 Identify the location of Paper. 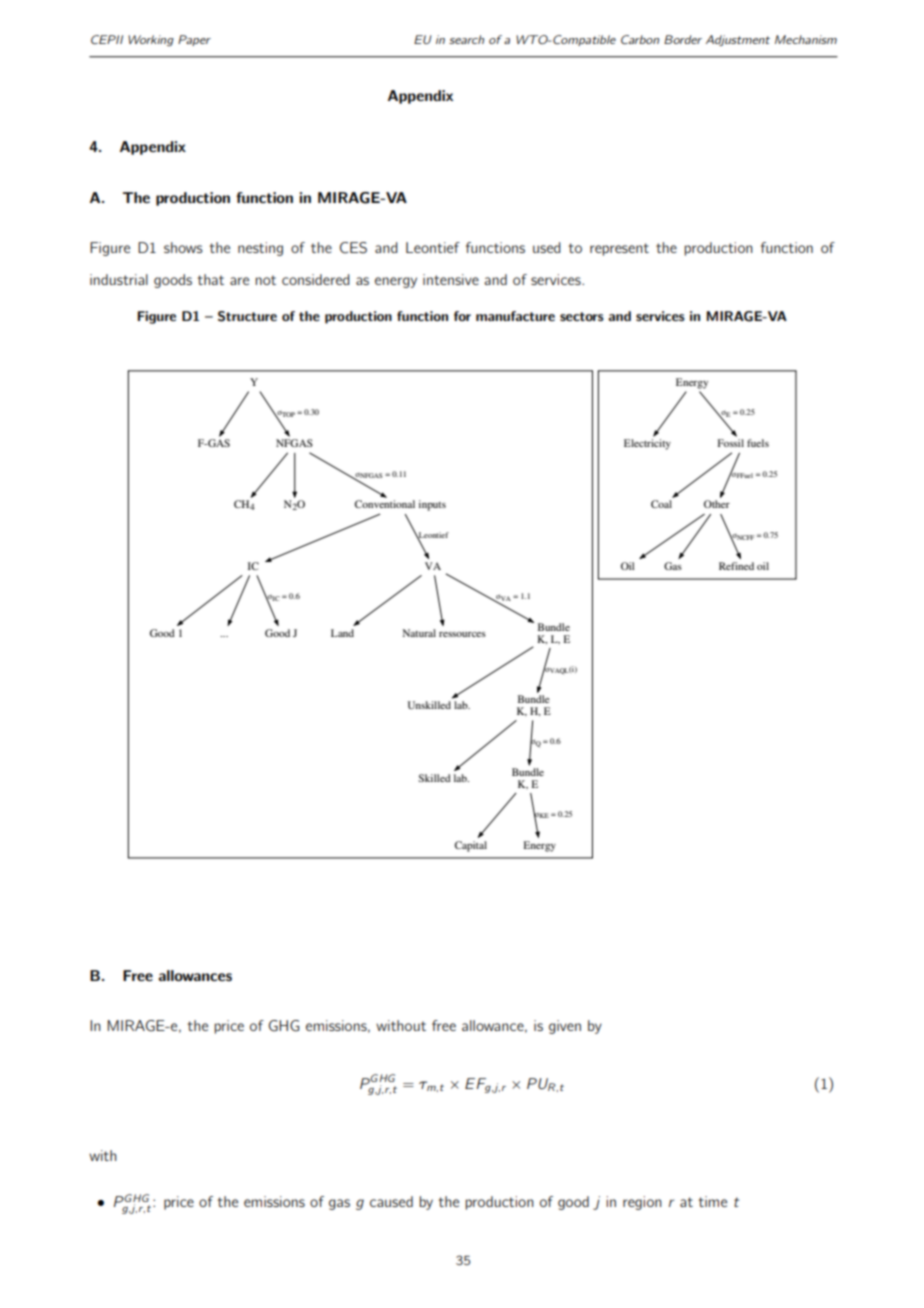
(194, 40).
